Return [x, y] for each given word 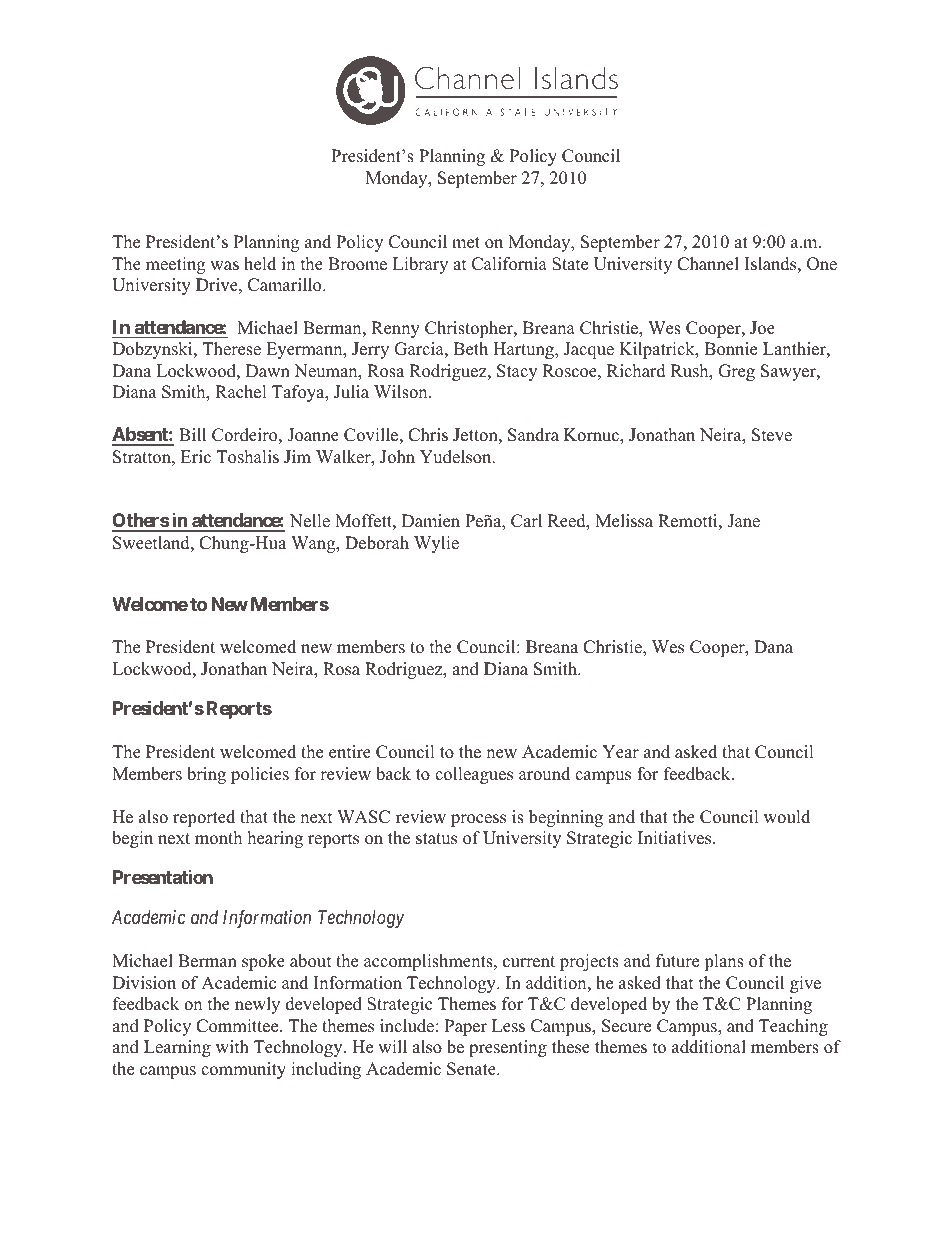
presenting [508, 1048]
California [509, 264]
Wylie [436, 544]
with [232, 1046]
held [260, 264]
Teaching [793, 1027]
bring [206, 775]
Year [620, 752]
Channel [708, 264]
